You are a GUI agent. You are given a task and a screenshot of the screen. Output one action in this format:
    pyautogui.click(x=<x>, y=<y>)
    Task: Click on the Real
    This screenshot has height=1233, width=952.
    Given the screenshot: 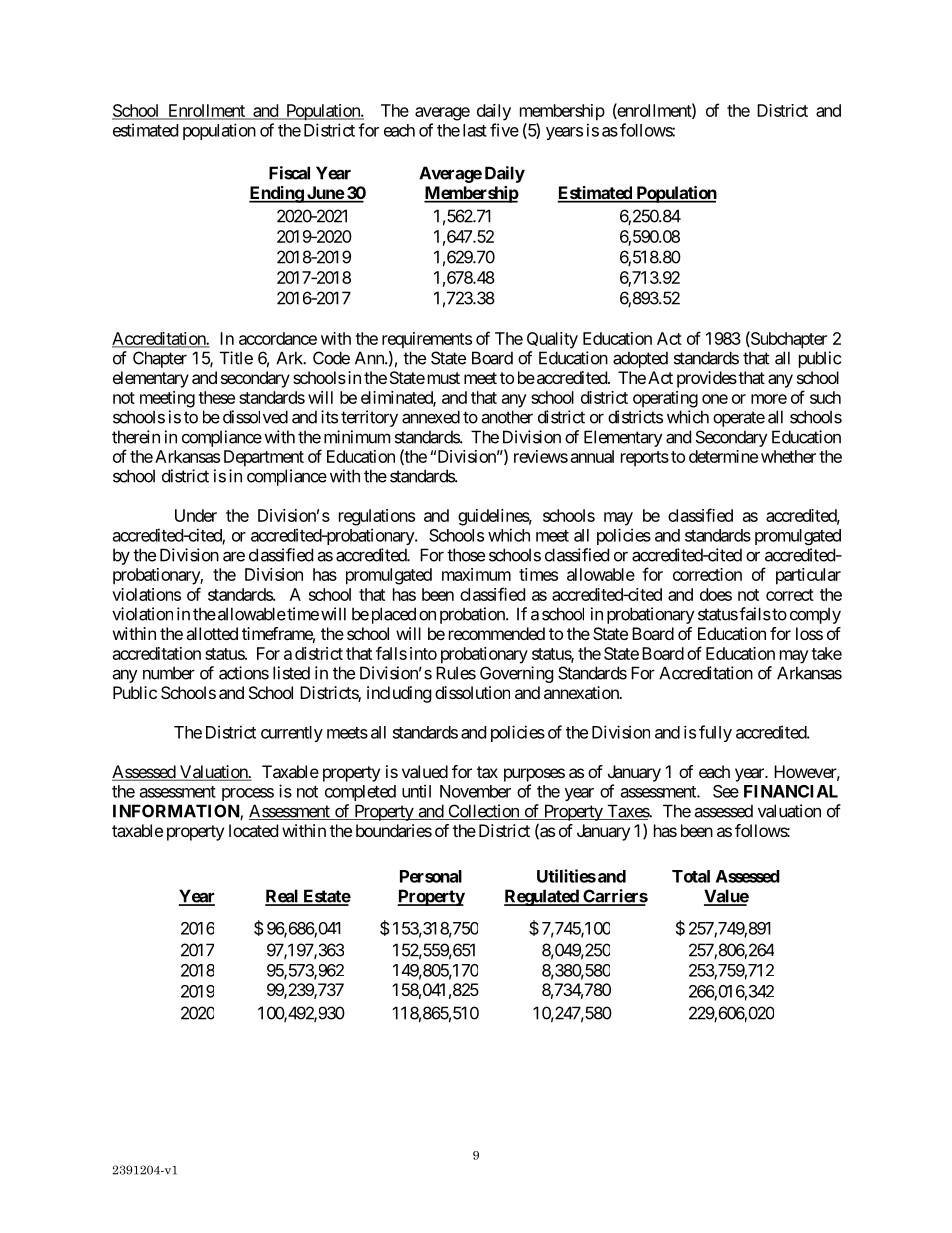 What is the action you would take?
    pyautogui.click(x=283, y=897)
